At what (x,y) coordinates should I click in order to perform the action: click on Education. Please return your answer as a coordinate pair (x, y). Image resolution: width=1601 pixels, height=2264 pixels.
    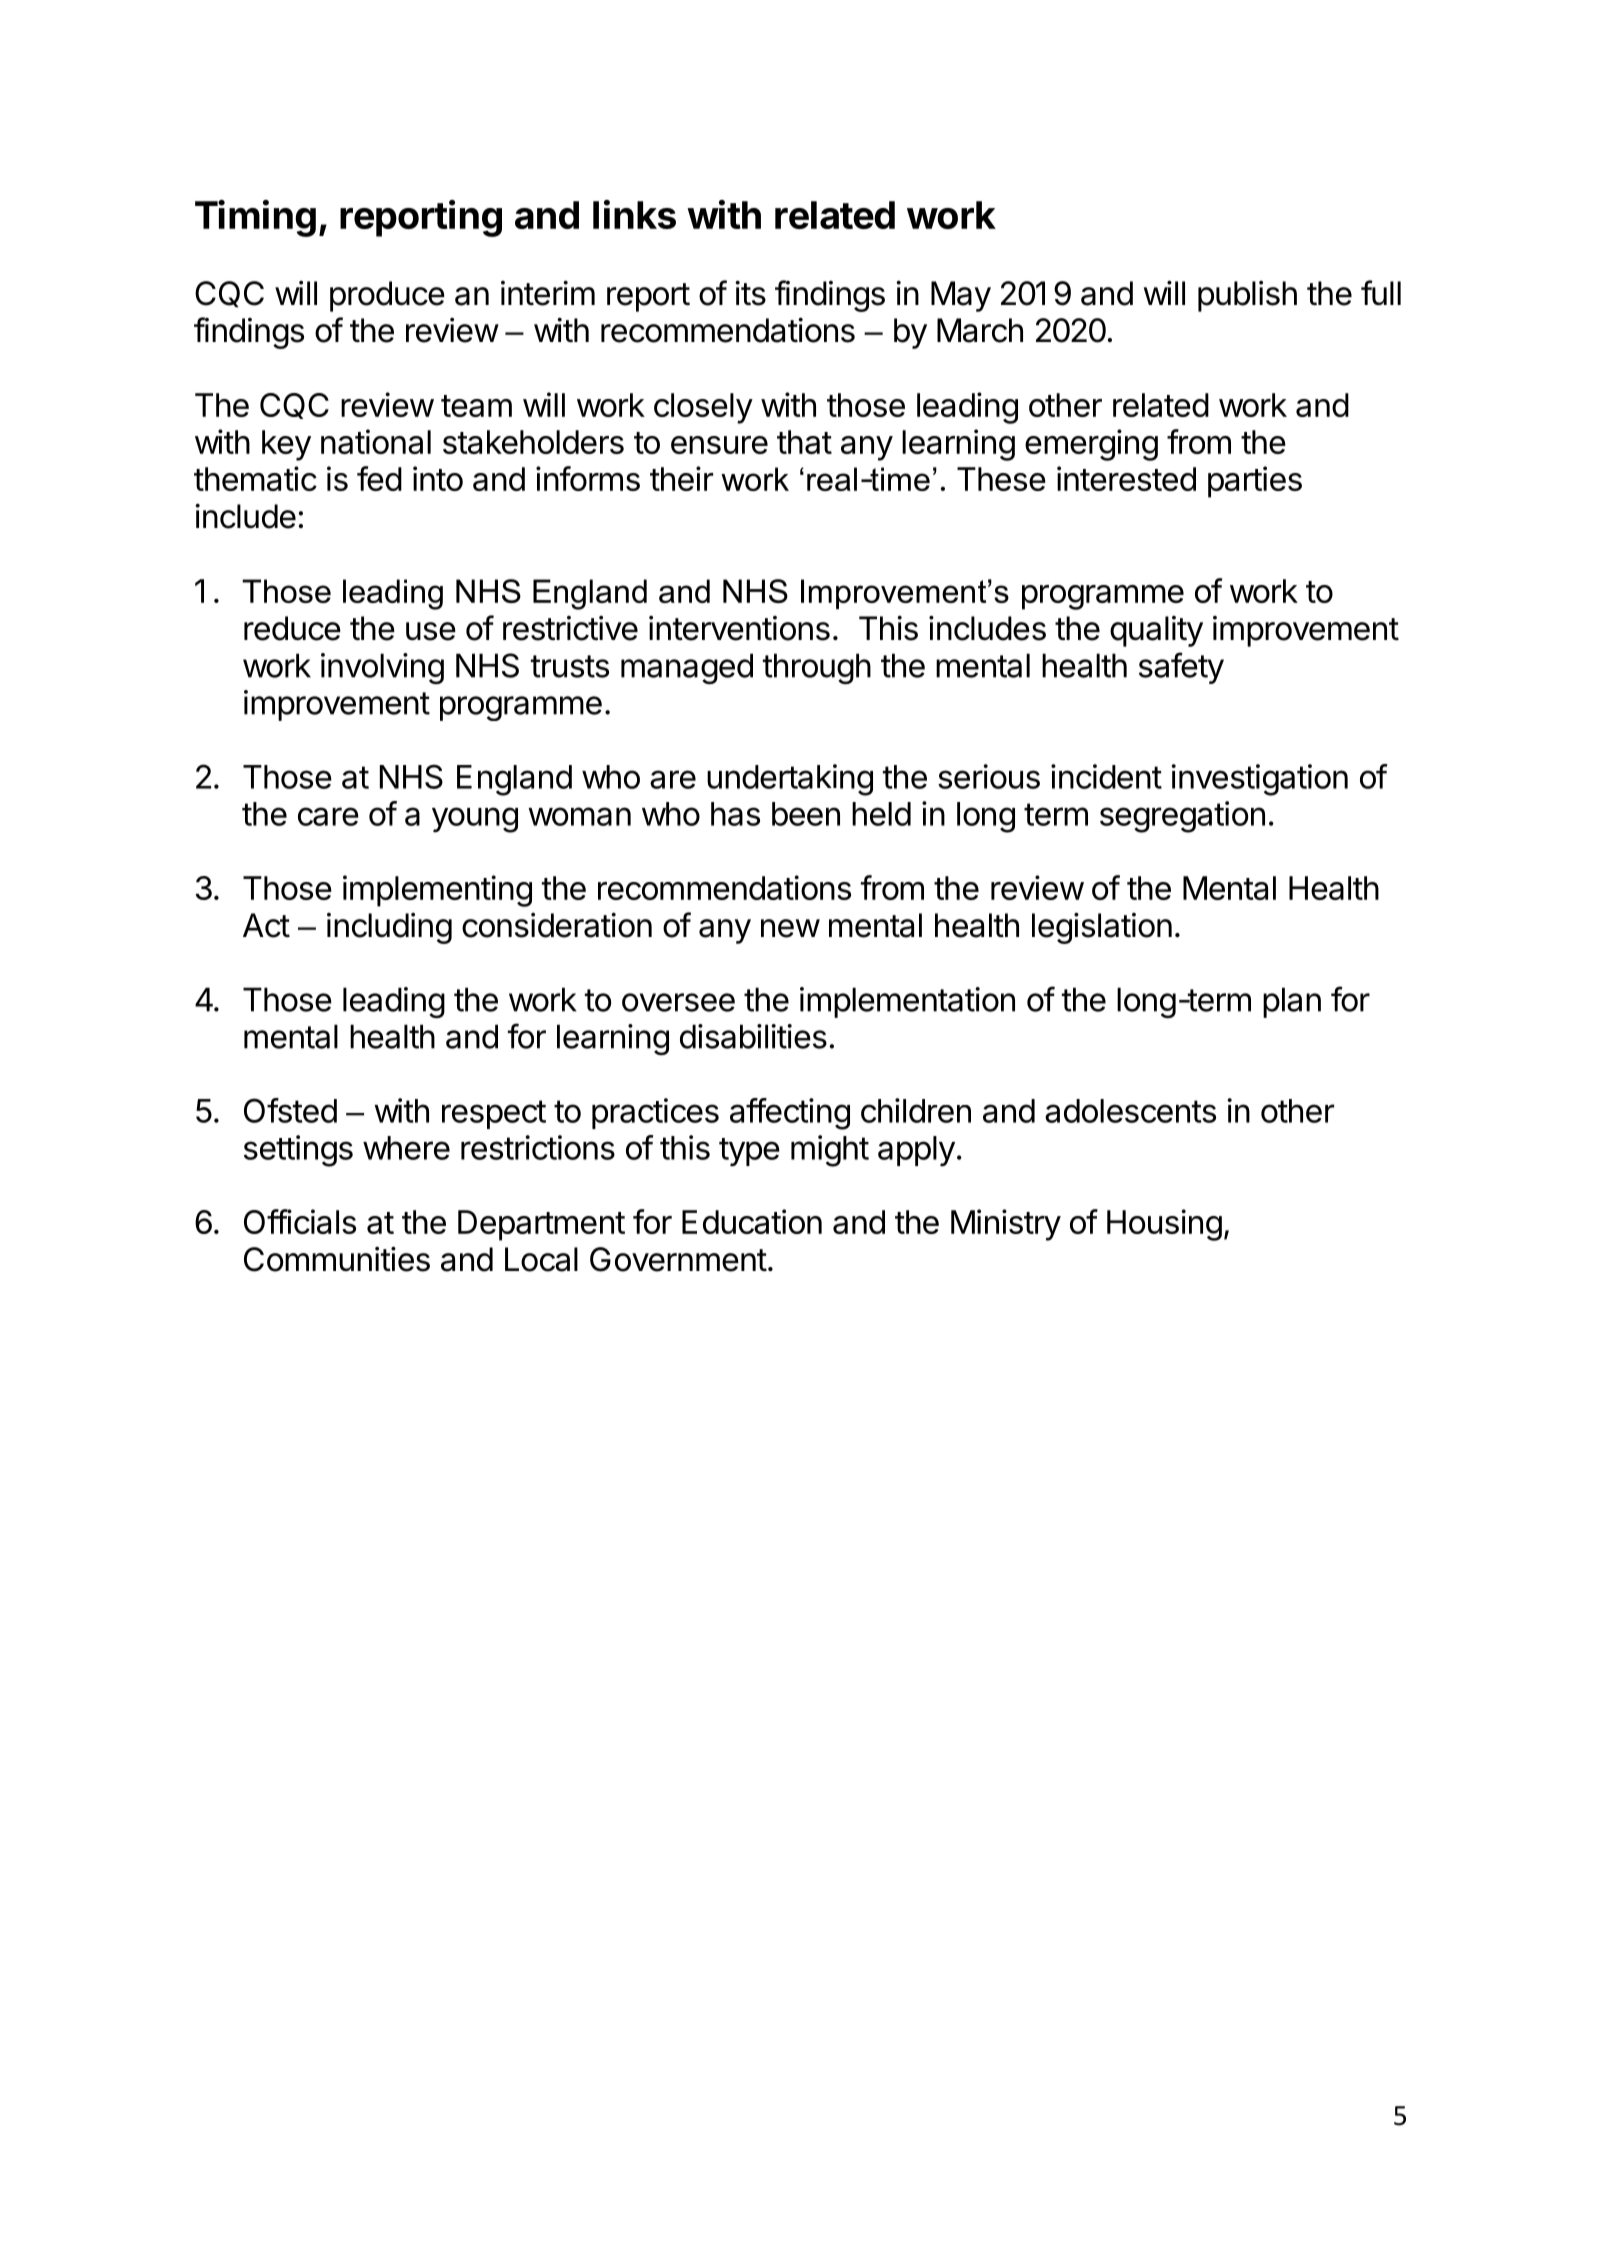
    Looking at the image, I should click on (752, 1221).
